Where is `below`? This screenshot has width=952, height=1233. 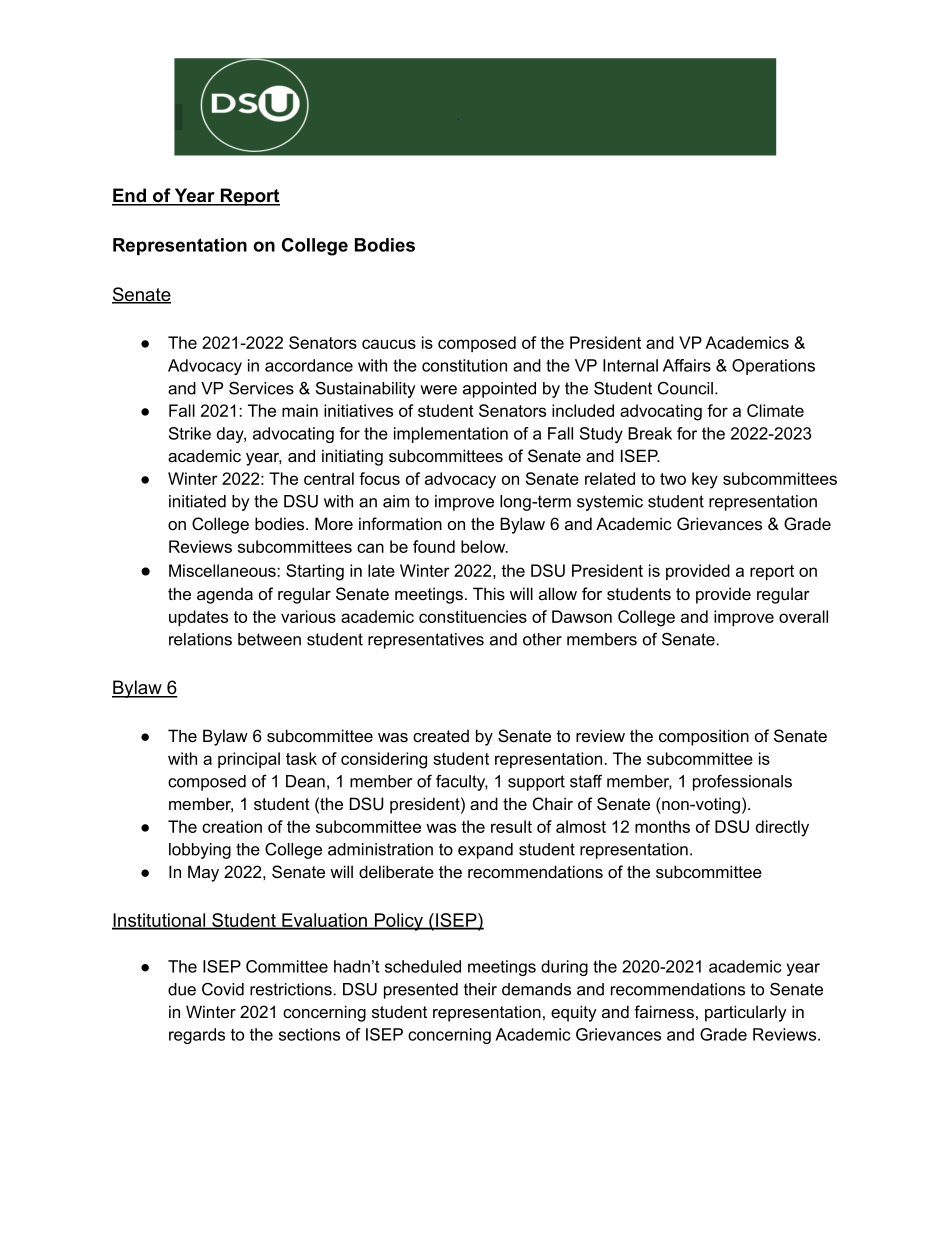 below is located at coordinates (484, 546).
